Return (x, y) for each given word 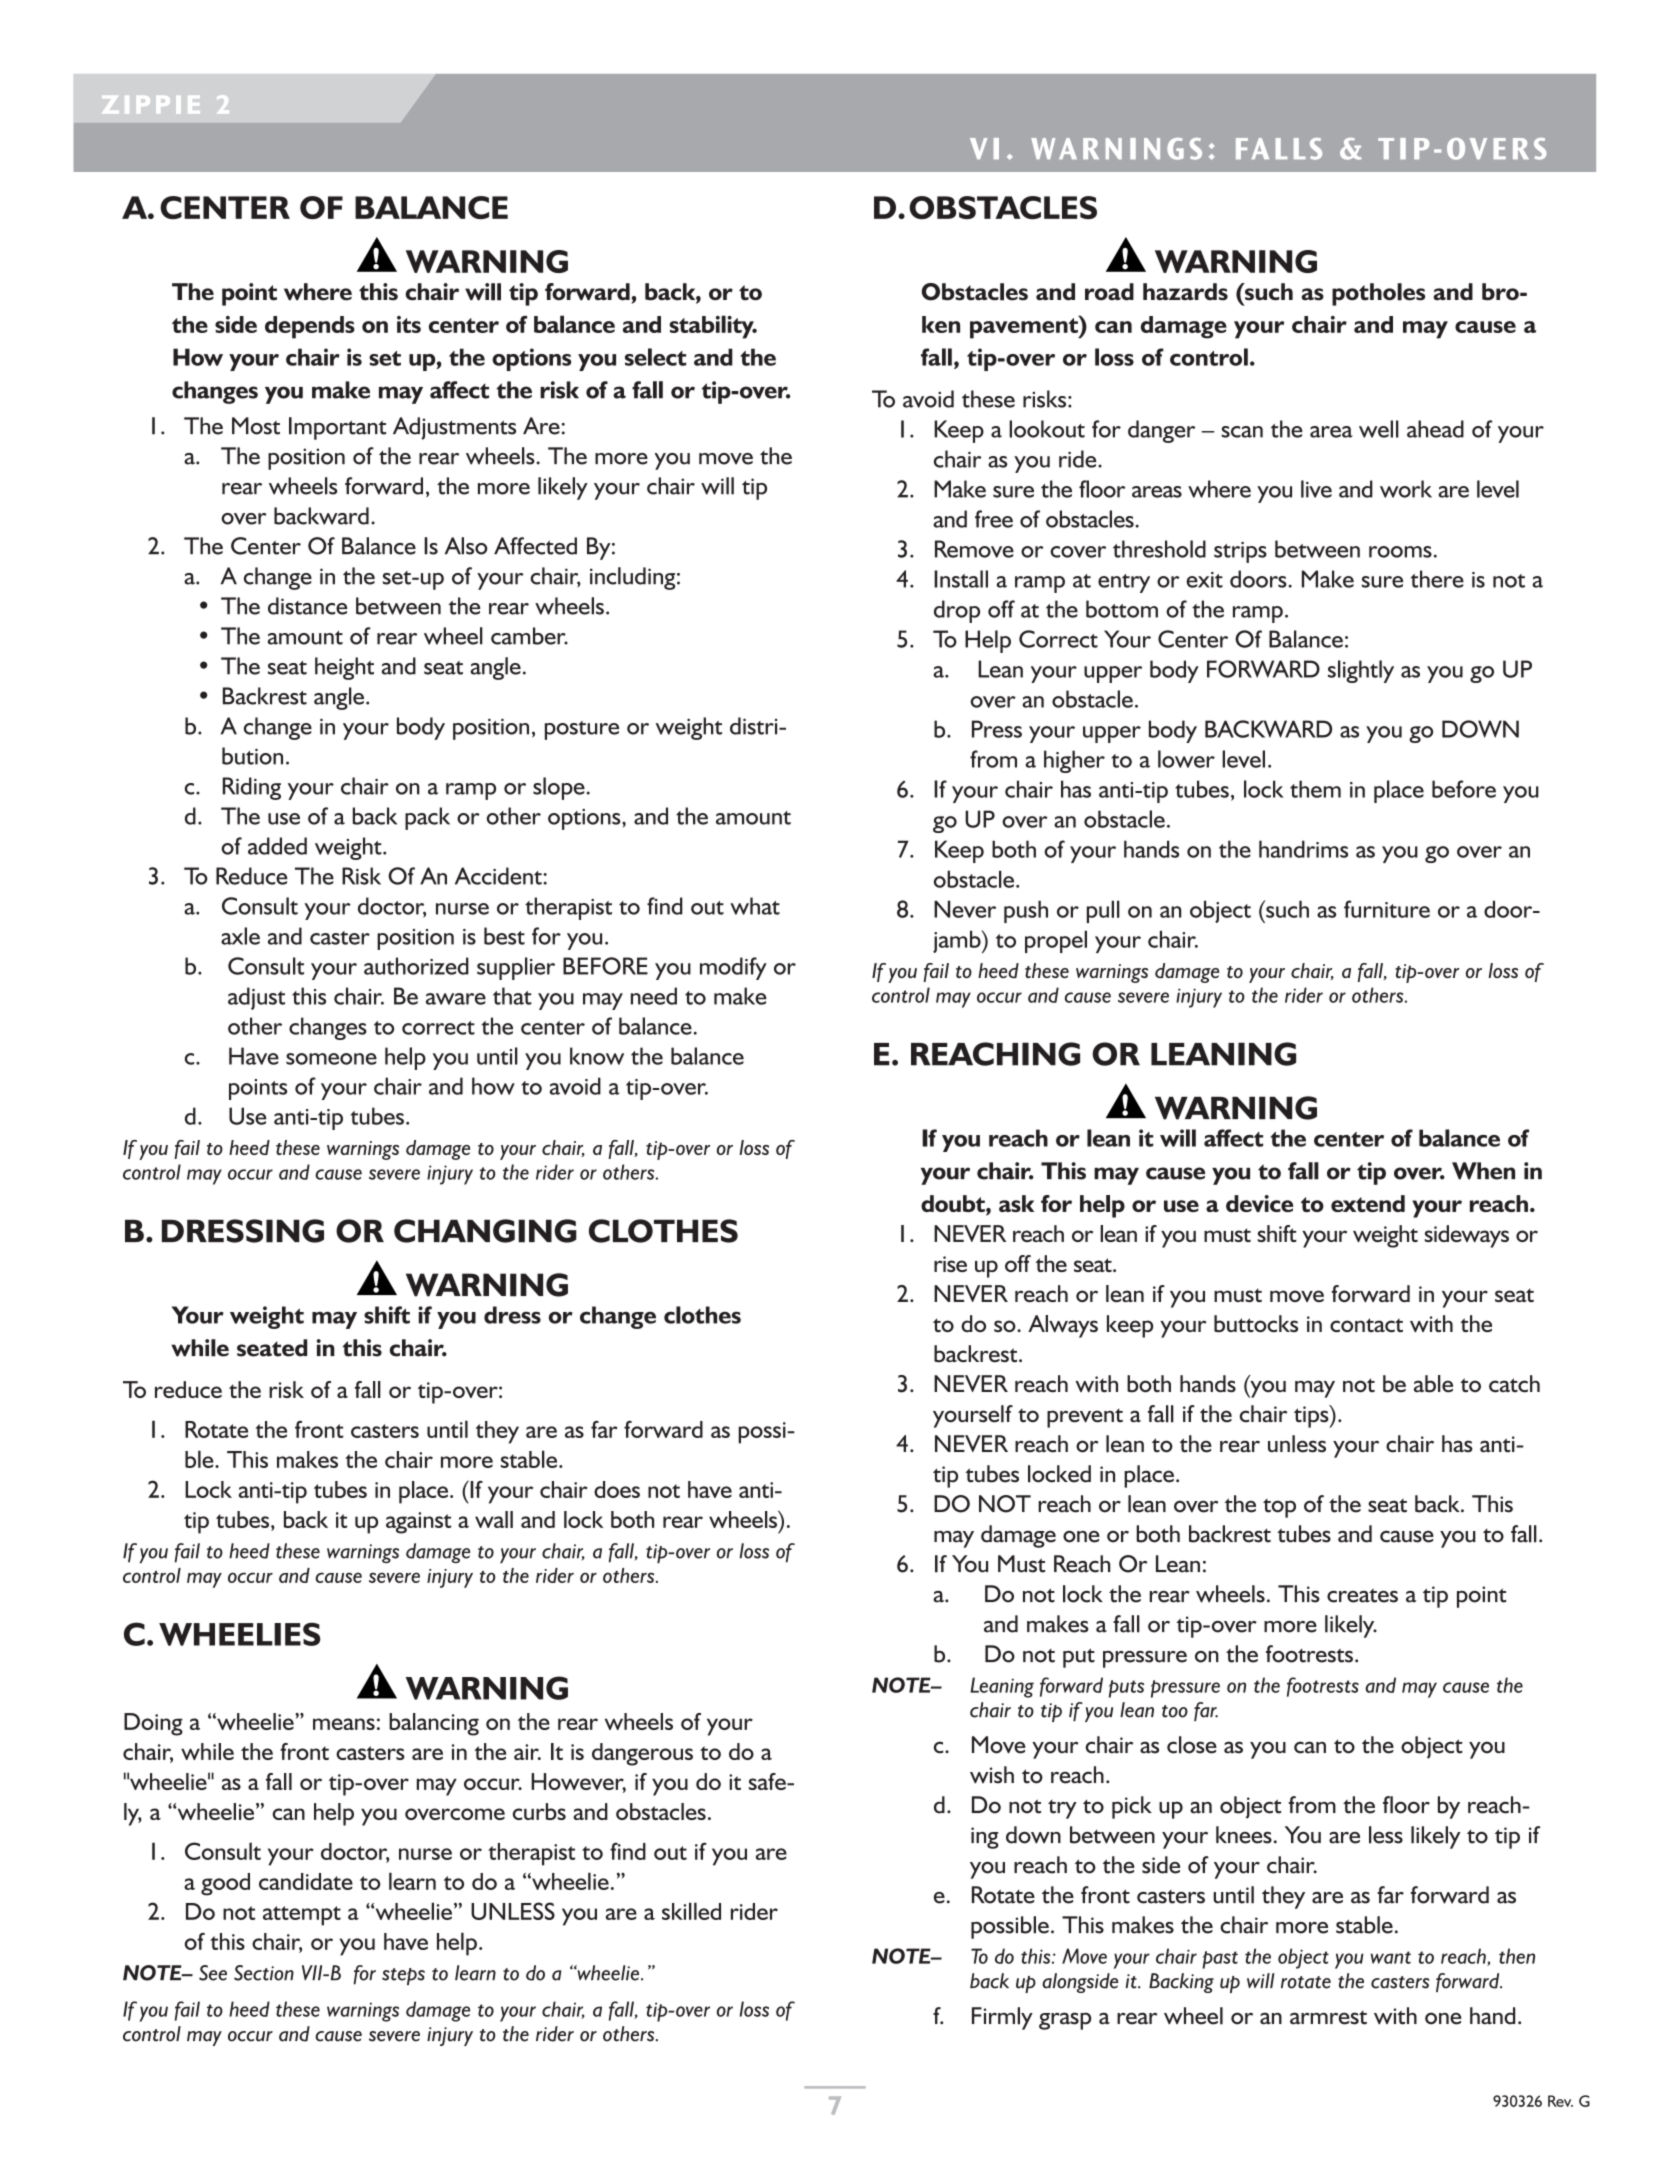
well (1379, 429)
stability (712, 327)
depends (310, 327)
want (1390, 1957)
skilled (691, 1911)
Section (264, 1973)
